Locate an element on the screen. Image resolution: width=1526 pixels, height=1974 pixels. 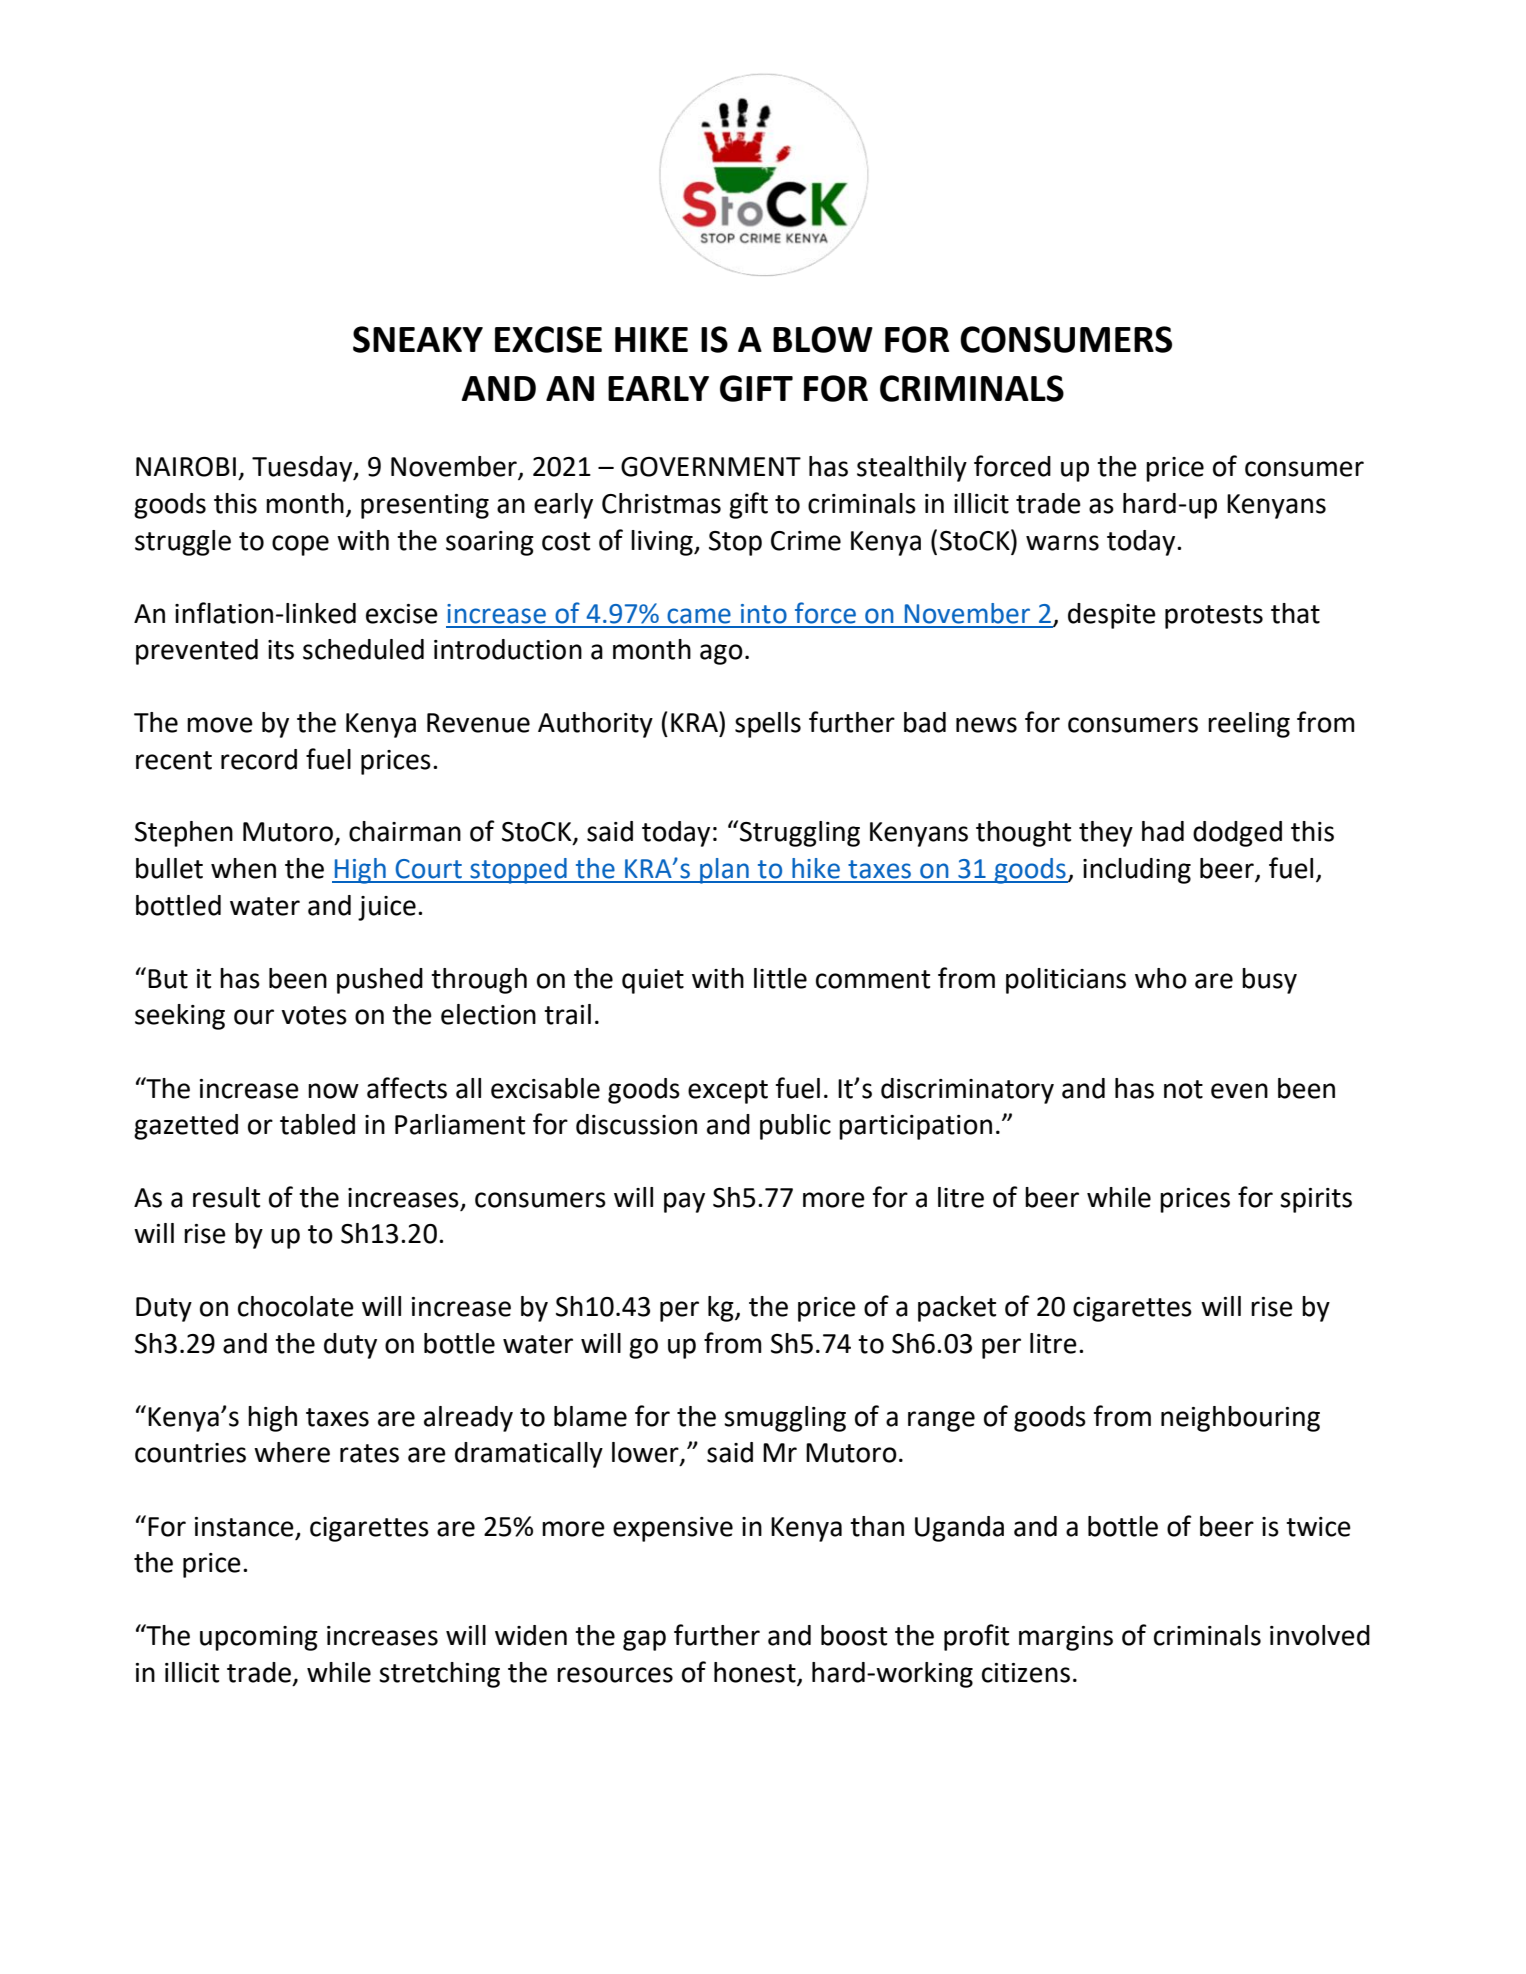
spells is located at coordinates (768, 725).
